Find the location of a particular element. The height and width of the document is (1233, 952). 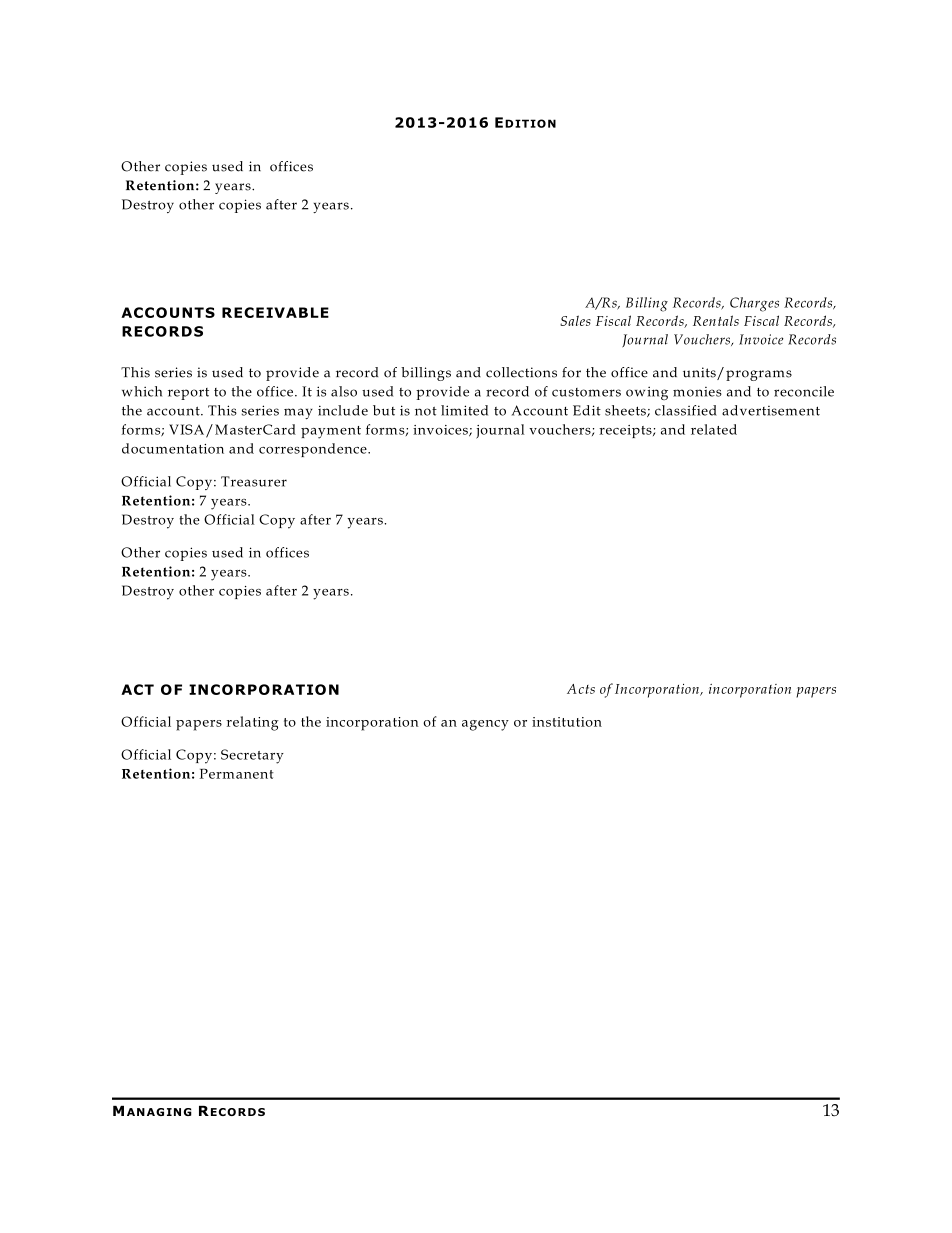

documentation is located at coordinates (173, 448).
